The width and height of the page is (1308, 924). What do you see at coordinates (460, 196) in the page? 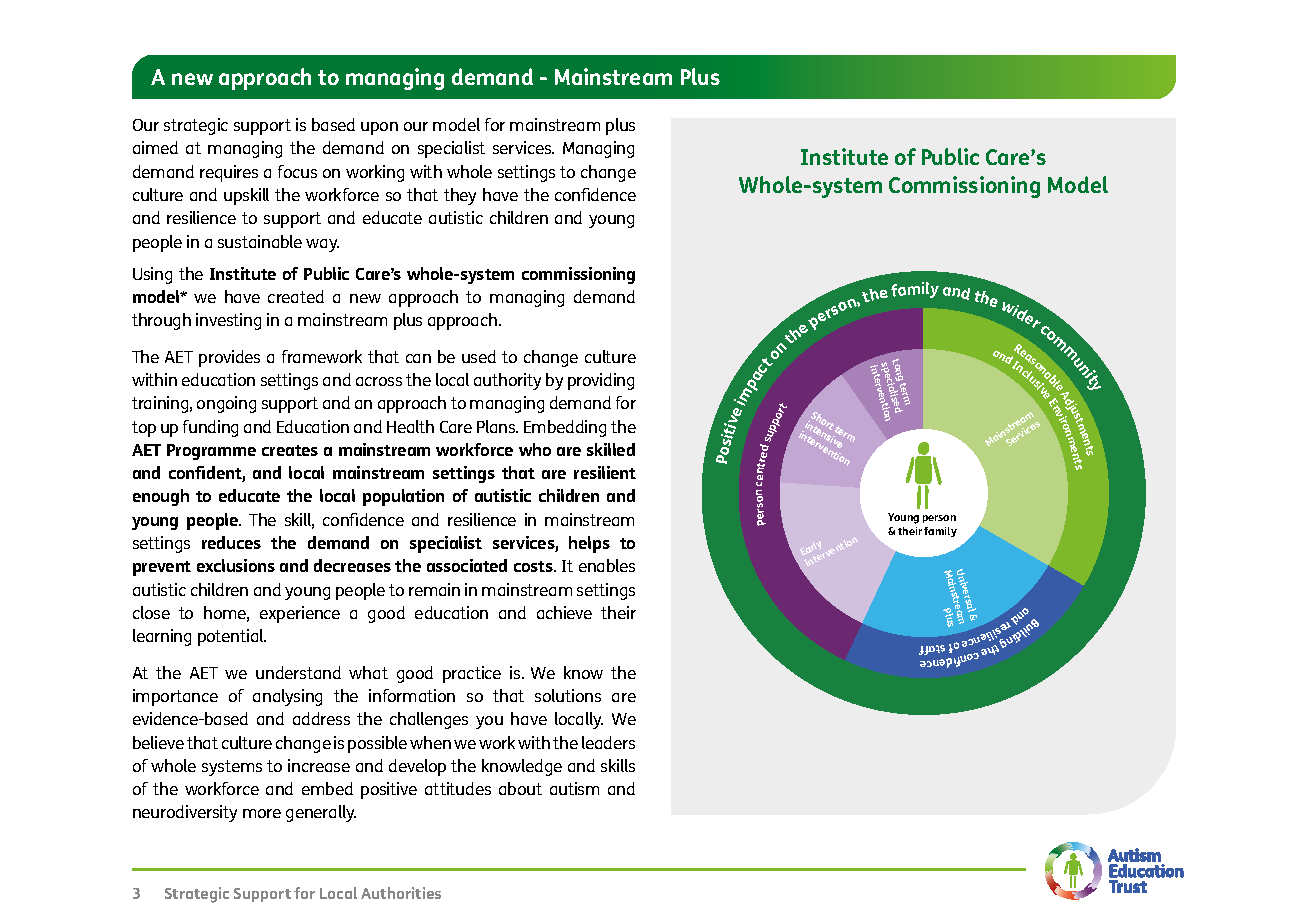
I see `they` at bounding box center [460, 196].
